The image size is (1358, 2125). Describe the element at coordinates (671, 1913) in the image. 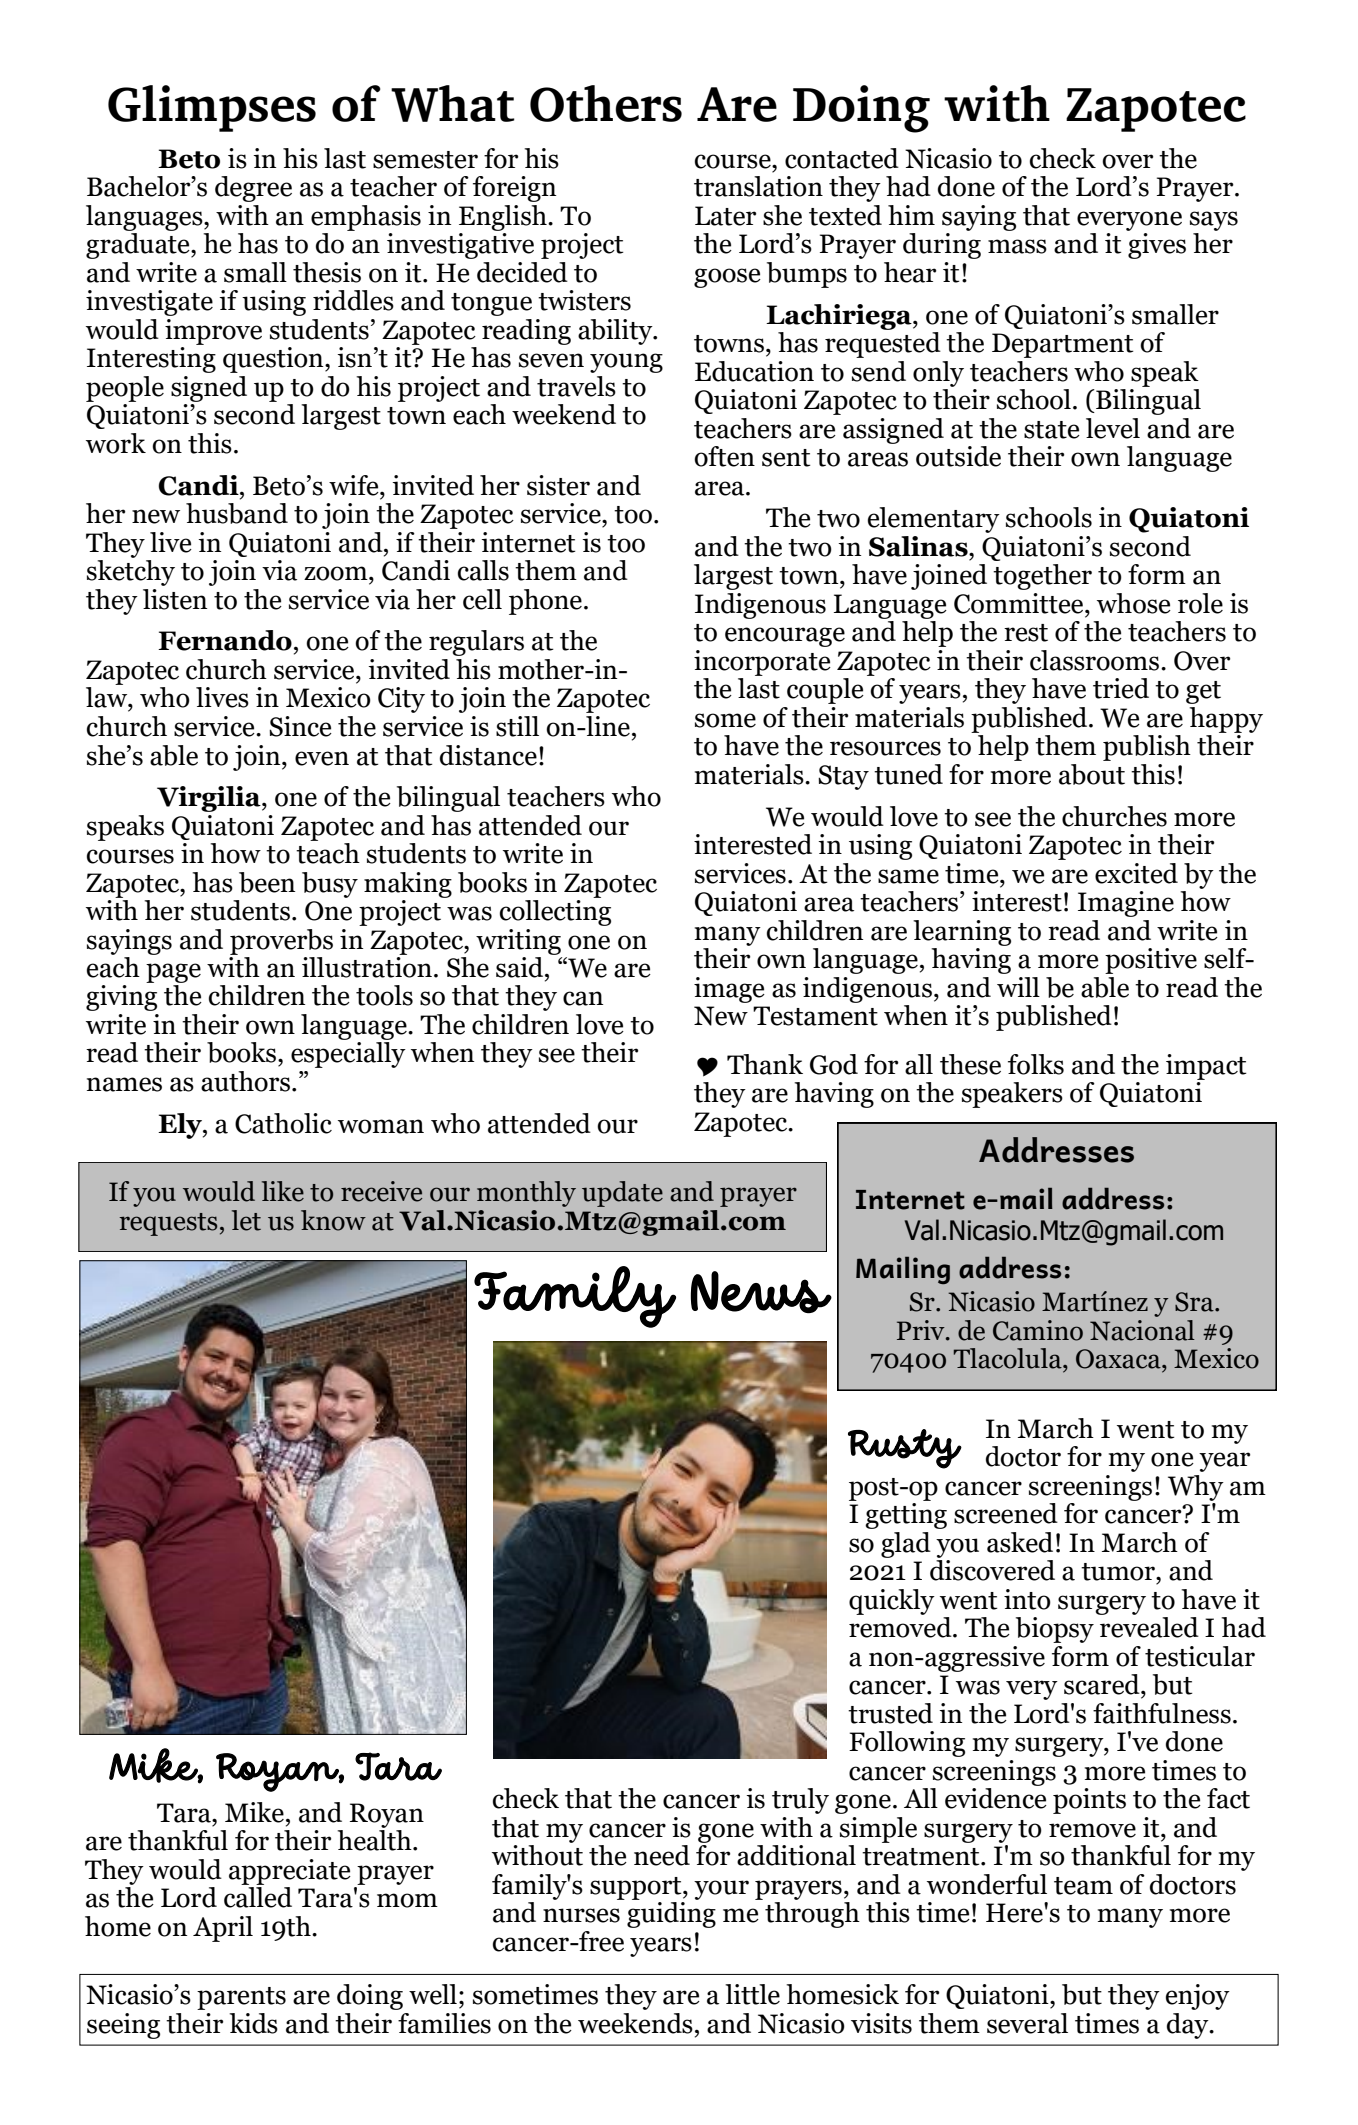

I see `guiding` at that location.
